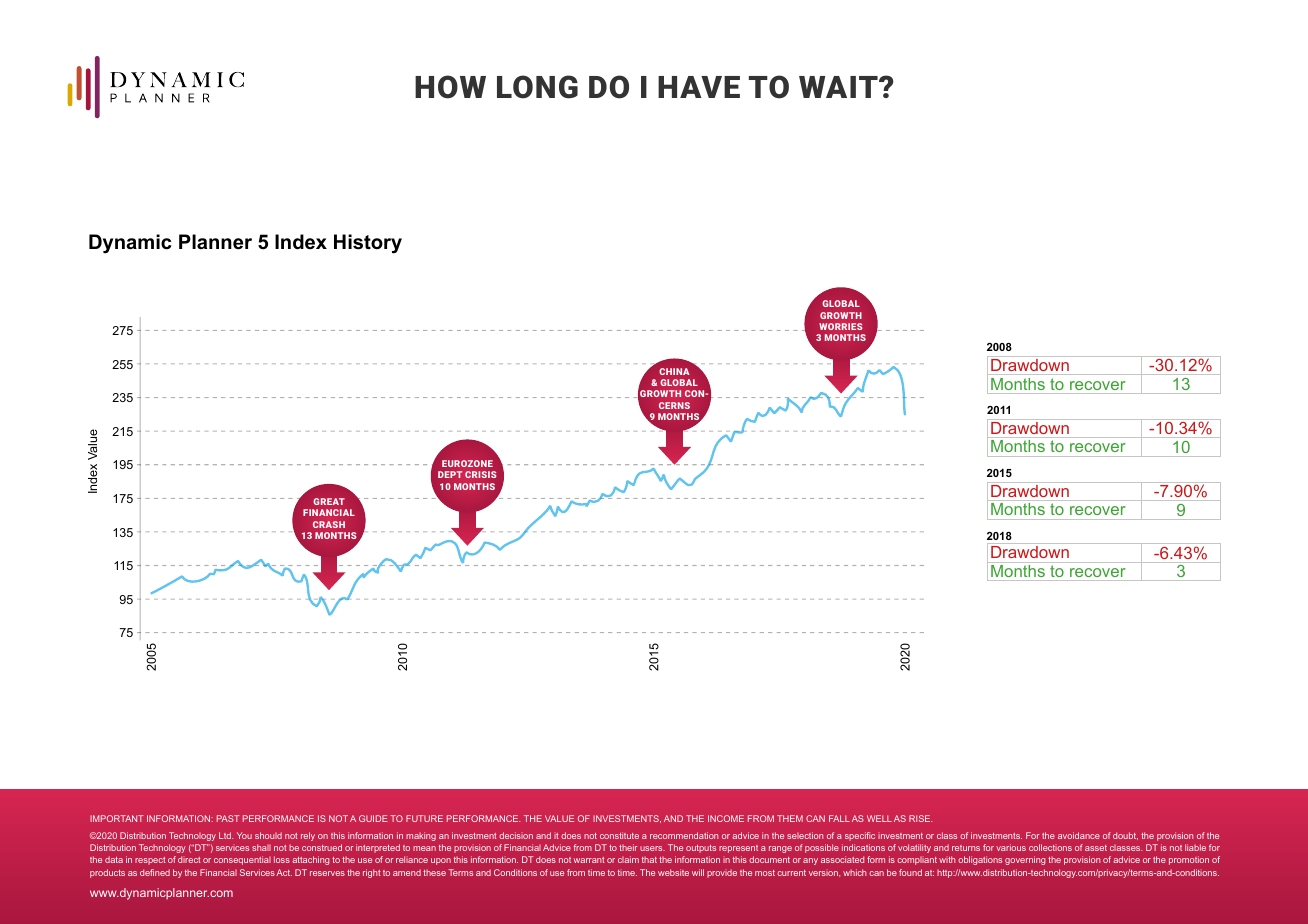 This screenshot has height=924, width=1308. What do you see at coordinates (839, 87) in the screenshot?
I see `WAIT` at bounding box center [839, 87].
